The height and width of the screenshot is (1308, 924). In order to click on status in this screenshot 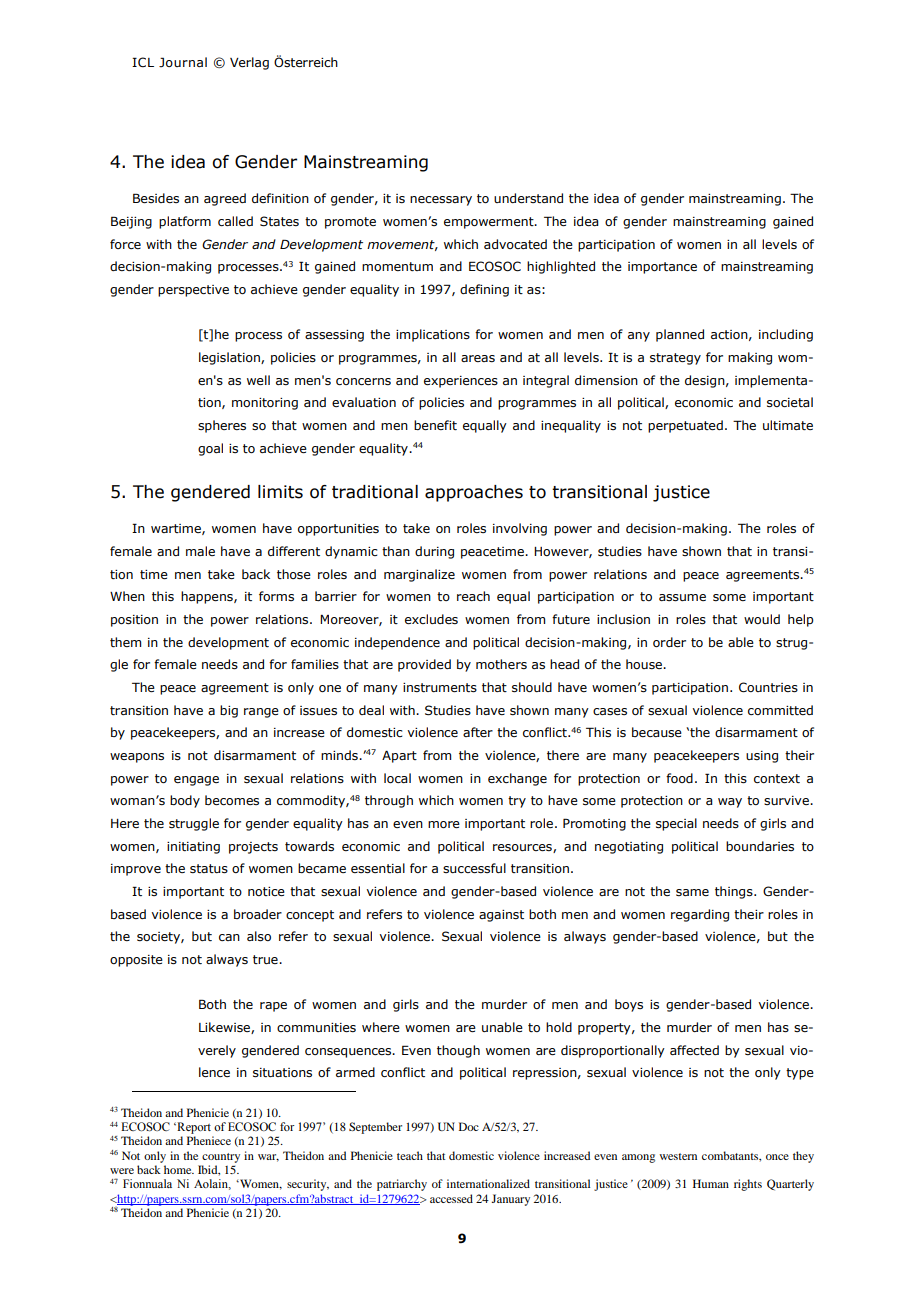, I will do `click(209, 869)`.
